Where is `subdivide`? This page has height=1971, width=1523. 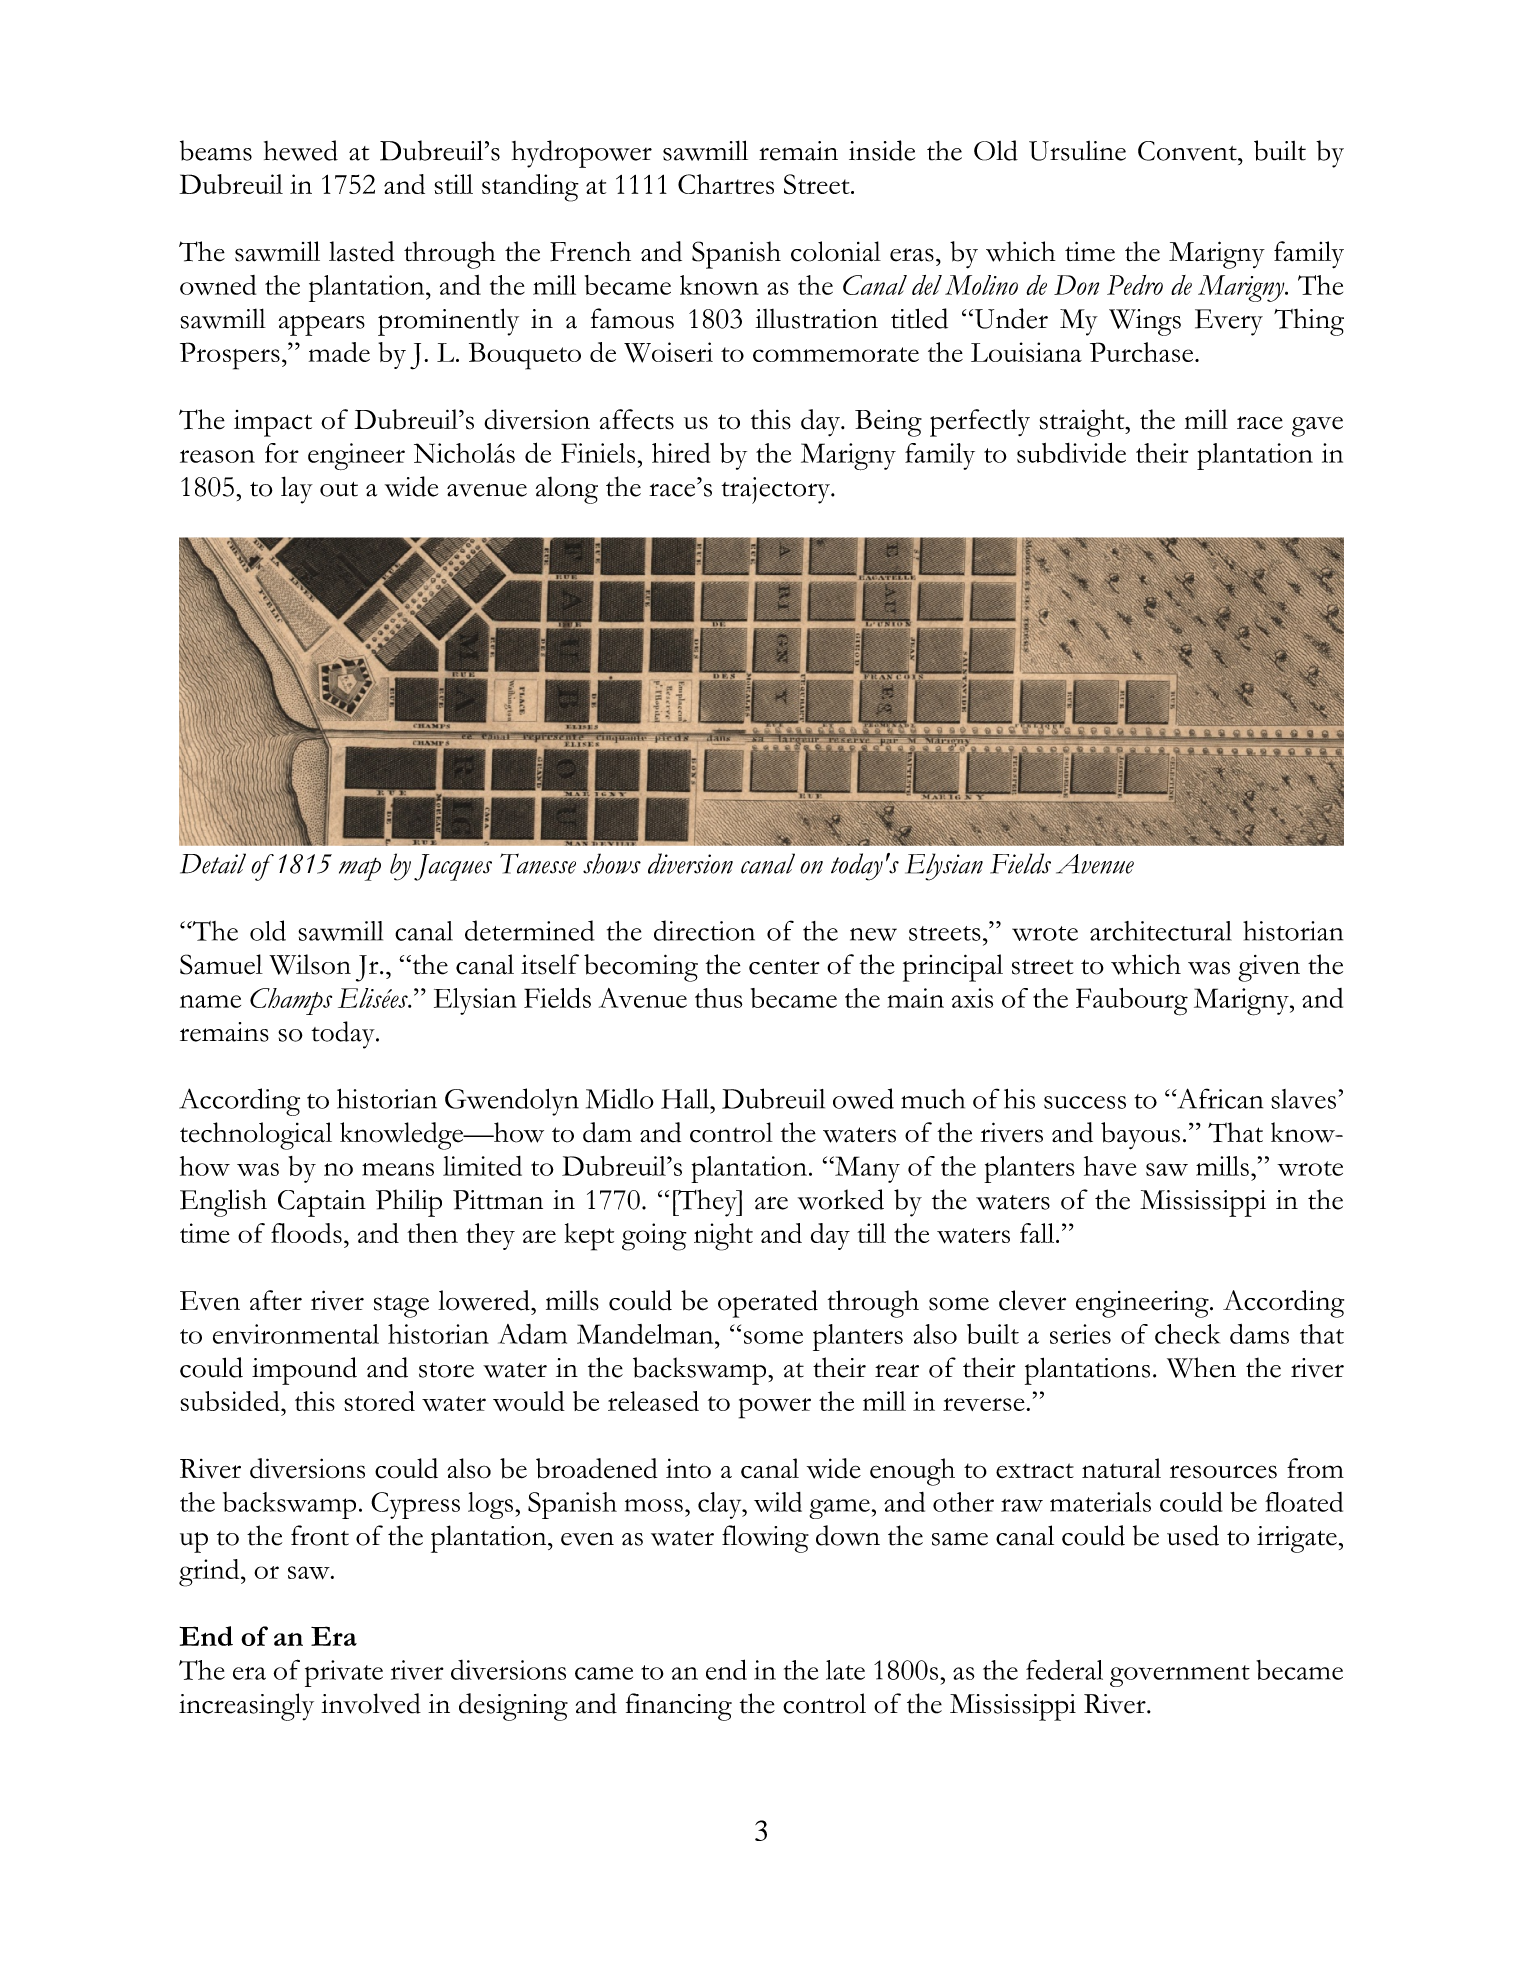
subdivide is located at coordinates (1071, 452).
